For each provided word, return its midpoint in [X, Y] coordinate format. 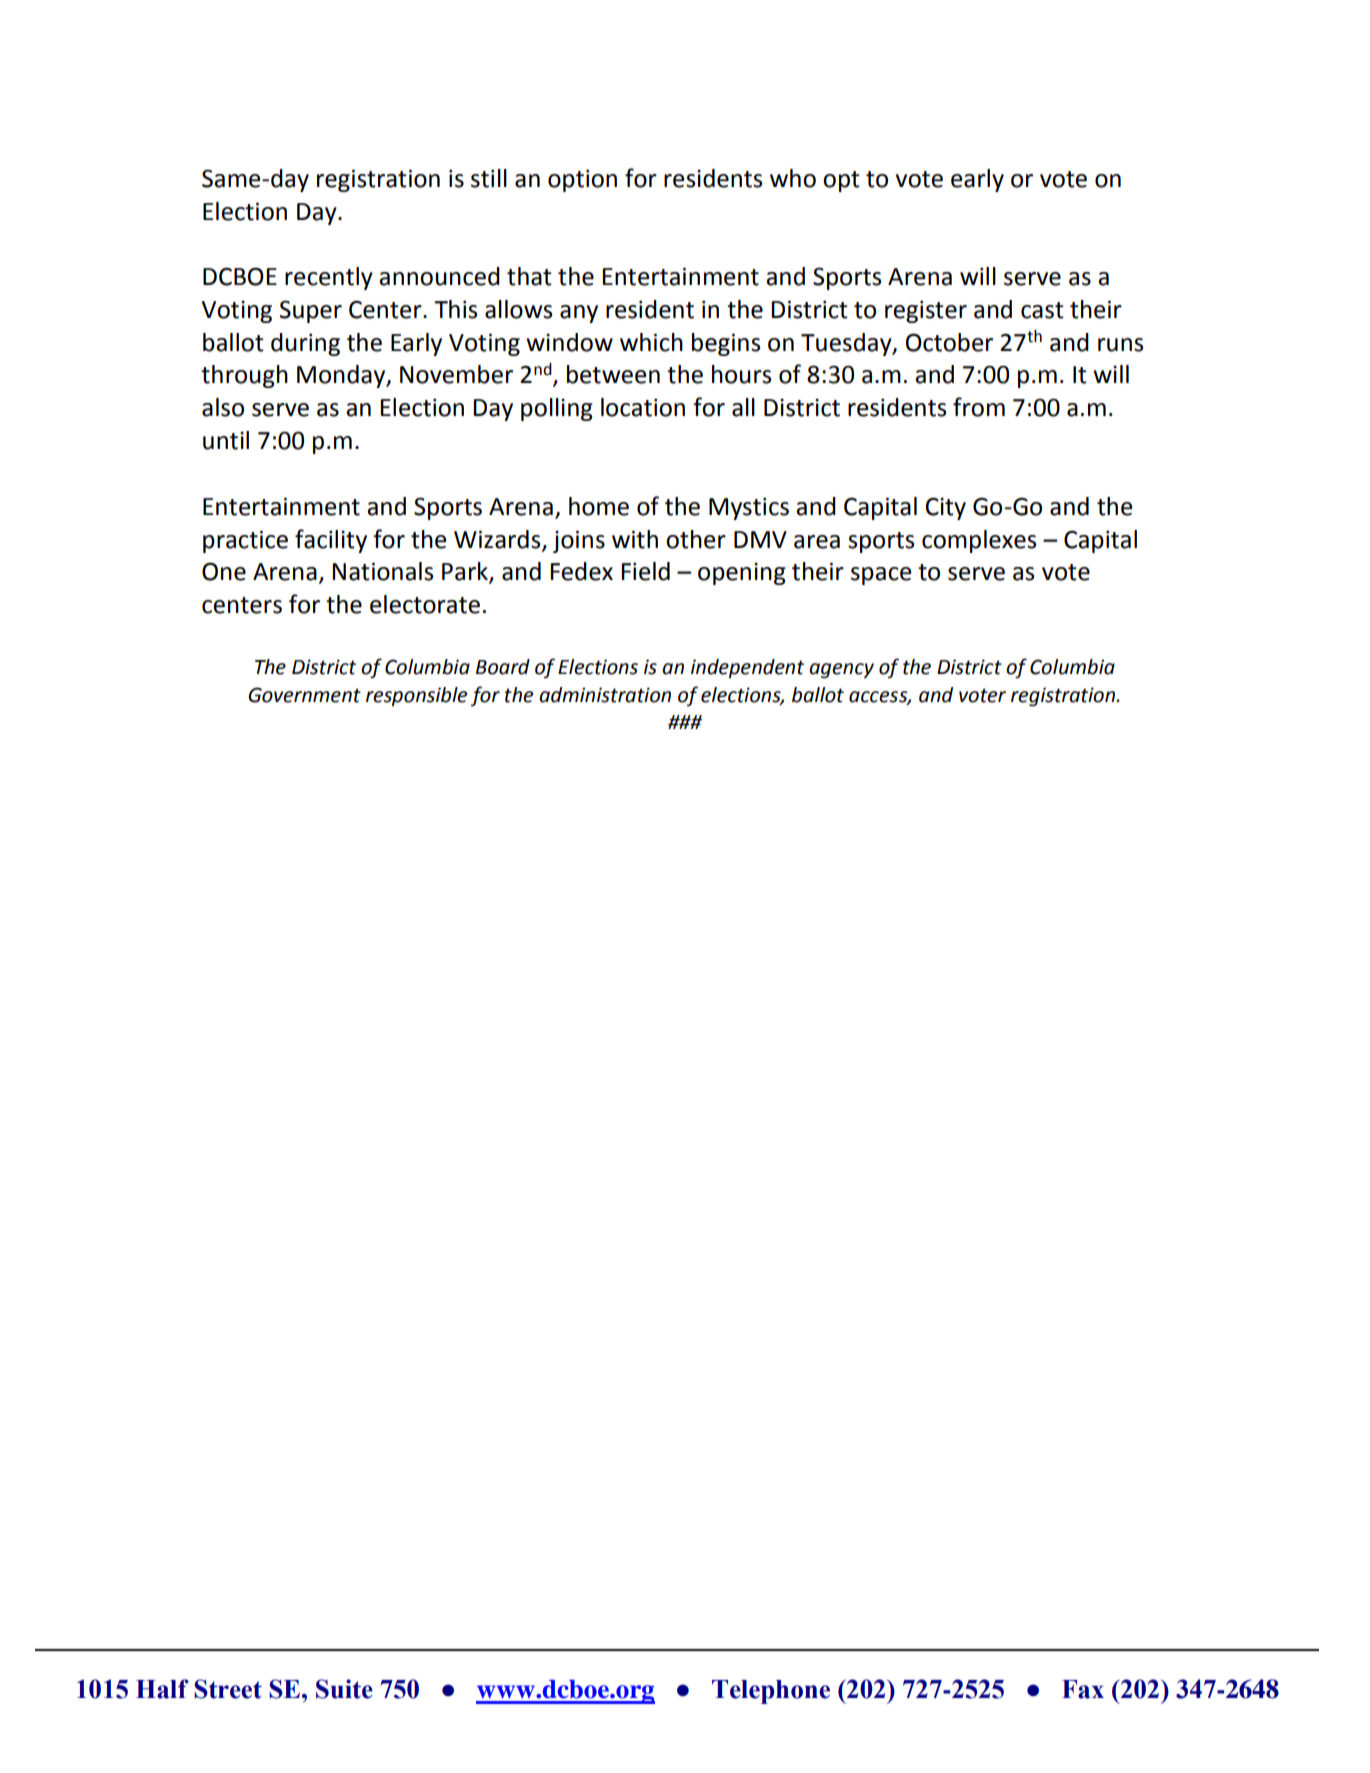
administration [605, 695]
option [582, 181]
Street [228, 1689]
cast [1042, 310]
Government [304, 695]
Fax [1083, 1689]
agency [841, 671]
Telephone [771, 1692]
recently [329, 278]
